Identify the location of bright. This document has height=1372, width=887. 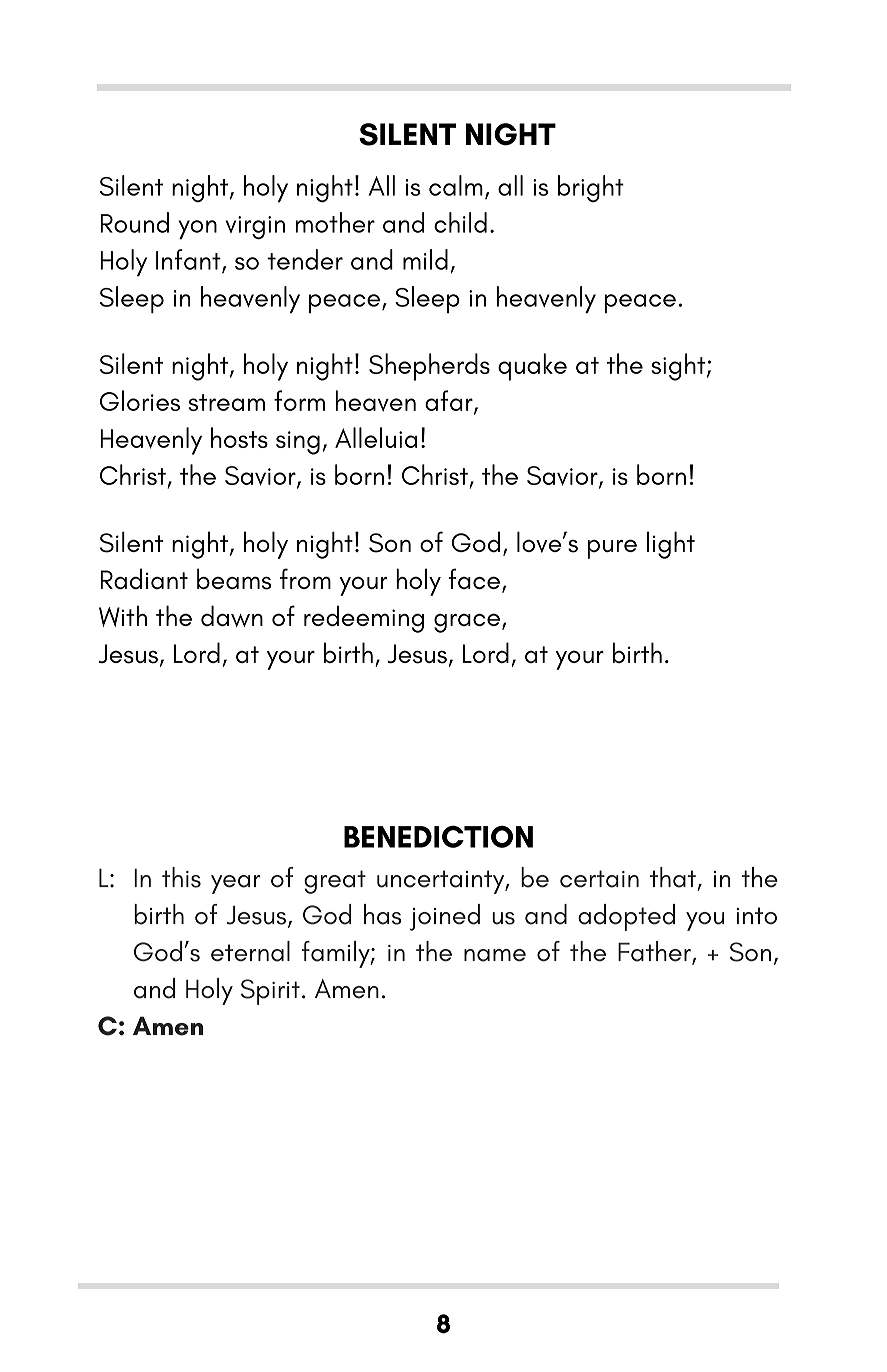
(591, 188).
